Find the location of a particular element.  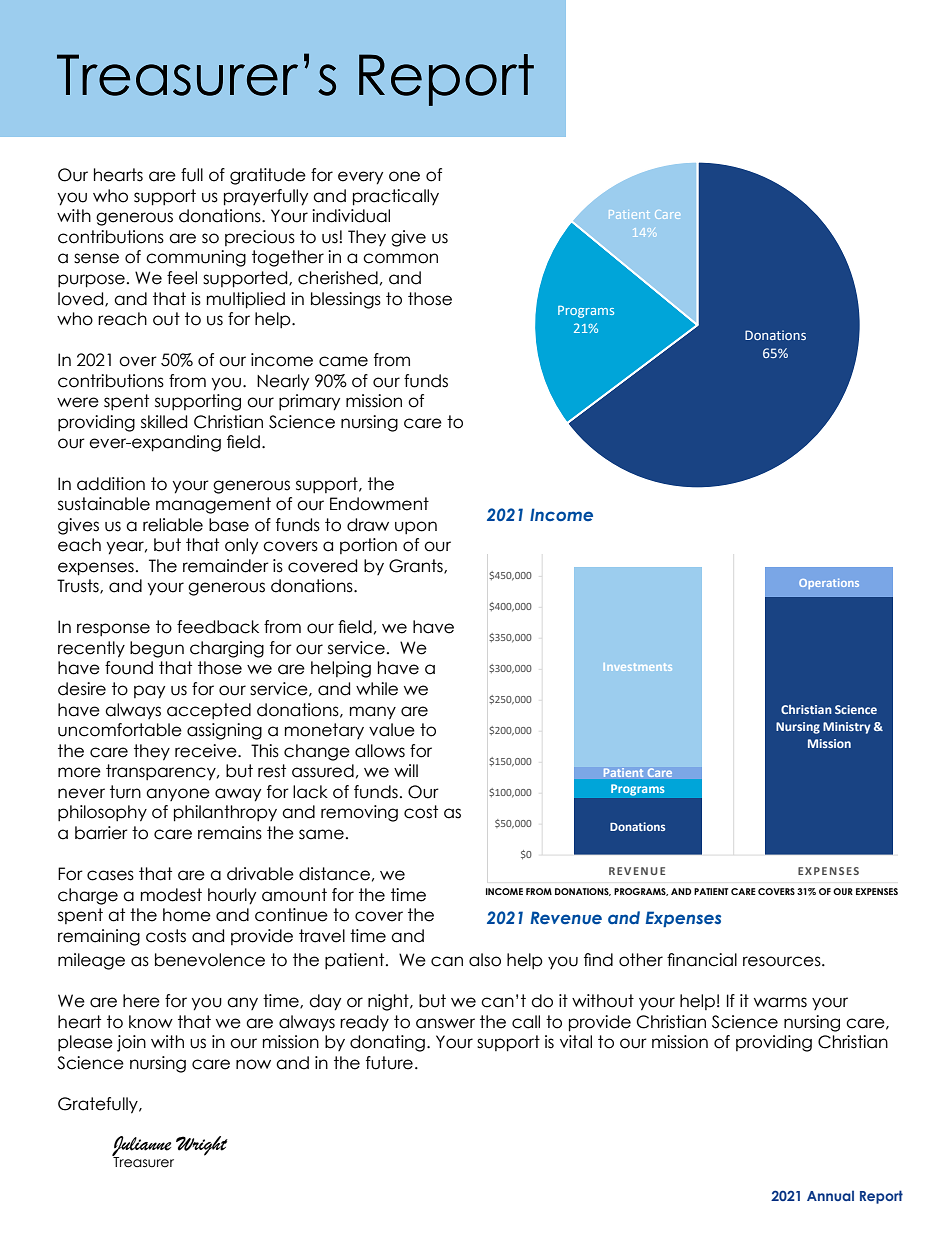

Wright is located at coordinates (202, 1146).
